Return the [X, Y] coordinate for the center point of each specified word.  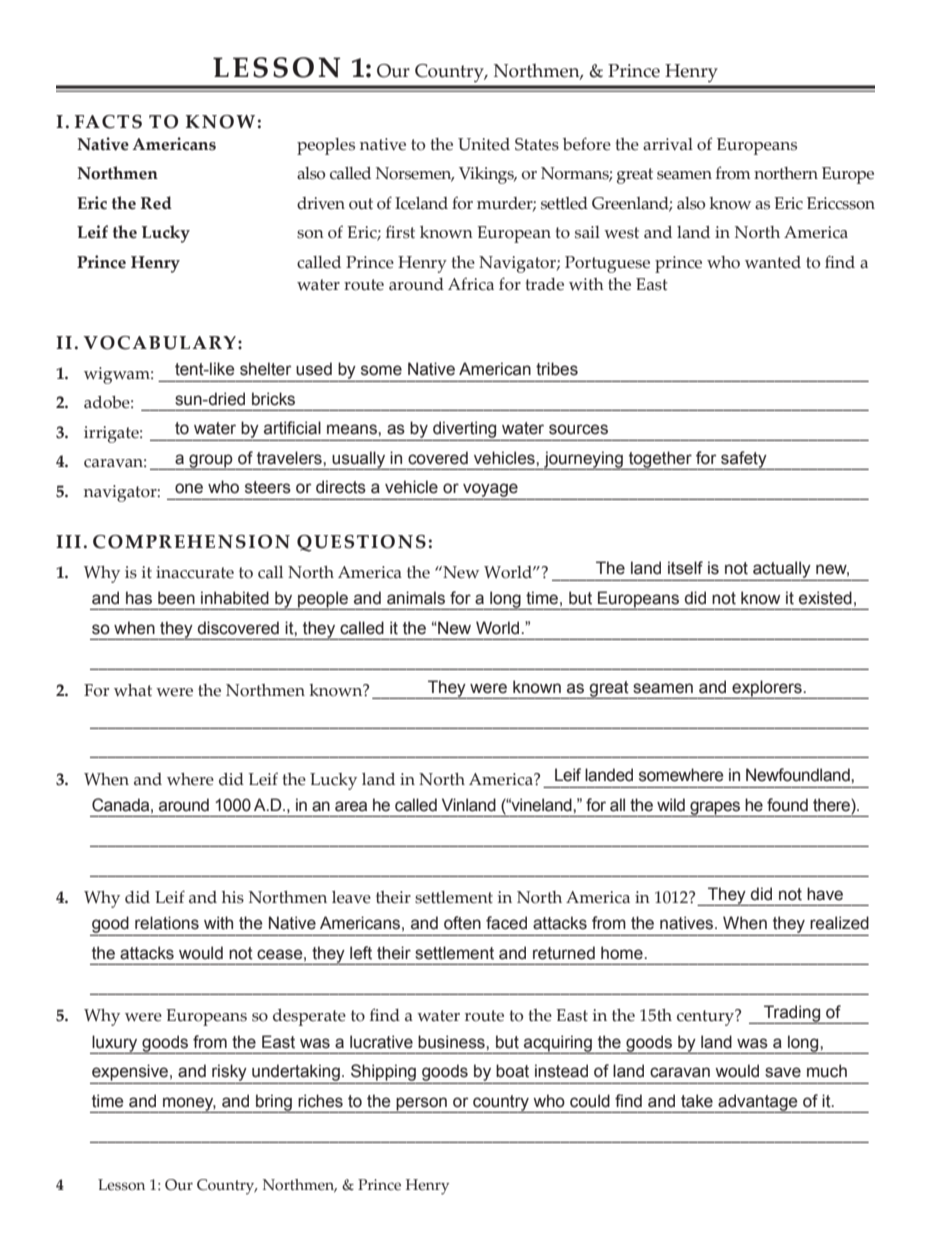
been [176, 598]
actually [782, 569]
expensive [131, 1072]
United [484, 144]
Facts [108, 122]
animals [416, 598]
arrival [668, 144]
